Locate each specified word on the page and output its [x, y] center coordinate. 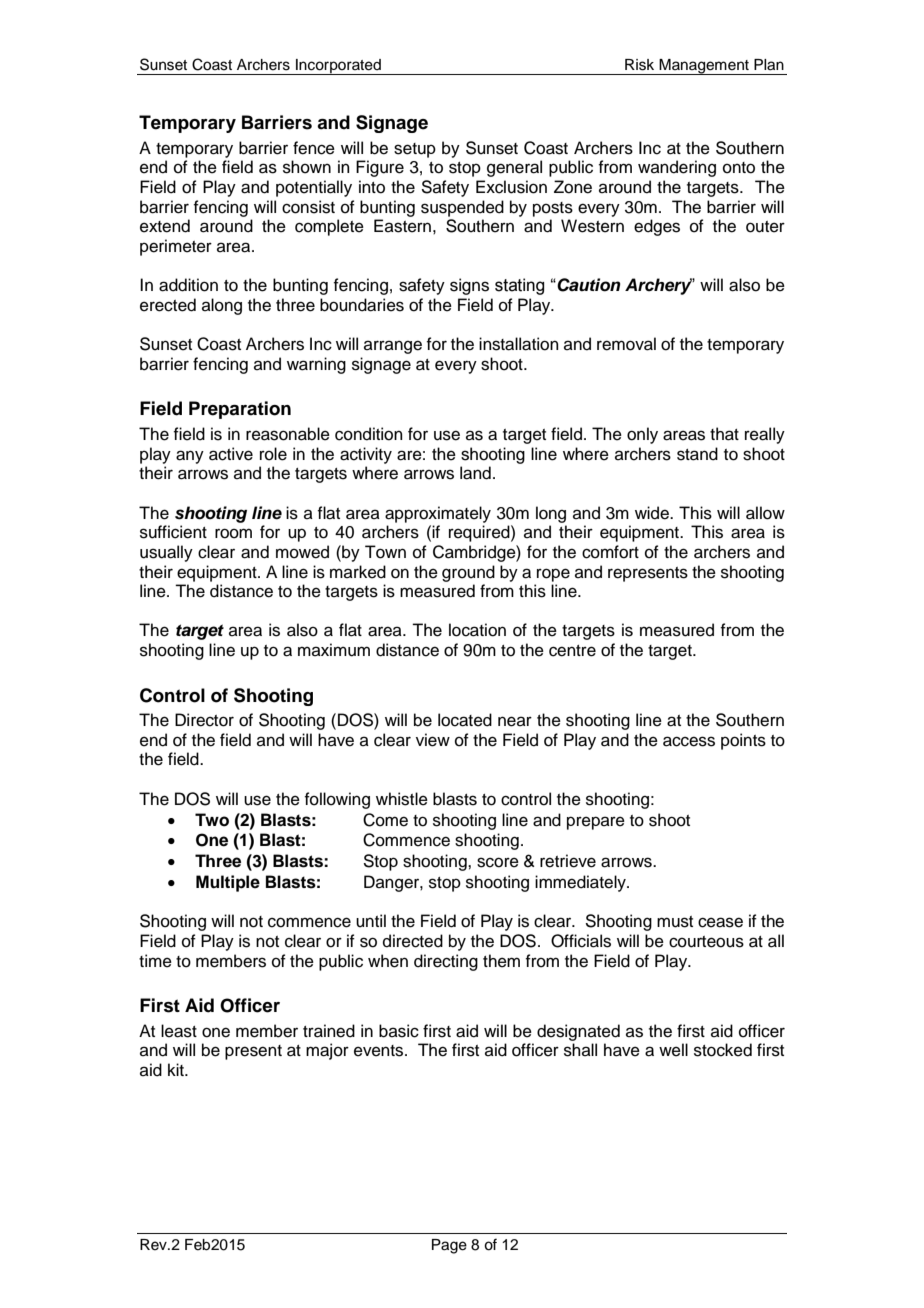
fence [314, 148]
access [689, 741]
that [724, 434]
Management [704, 67]
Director [204, 720]
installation [519, 344]
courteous [706, 942]
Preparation [240, 410]
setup [415, 150]
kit [177, 1069]
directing [446, 962]
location [477, 630]
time [155, 961]
